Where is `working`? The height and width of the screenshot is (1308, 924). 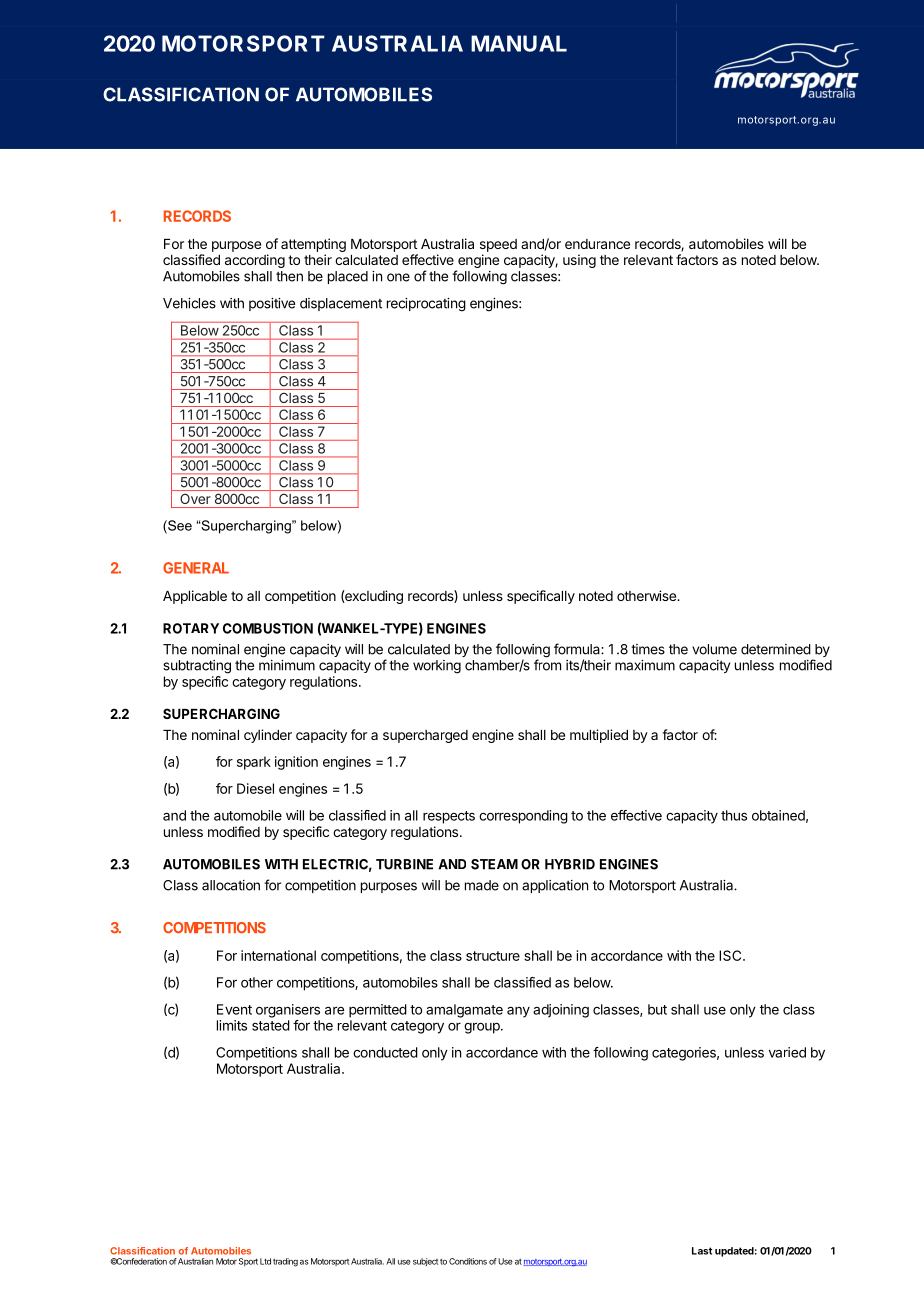 working is located at coordinates (437, 667).
